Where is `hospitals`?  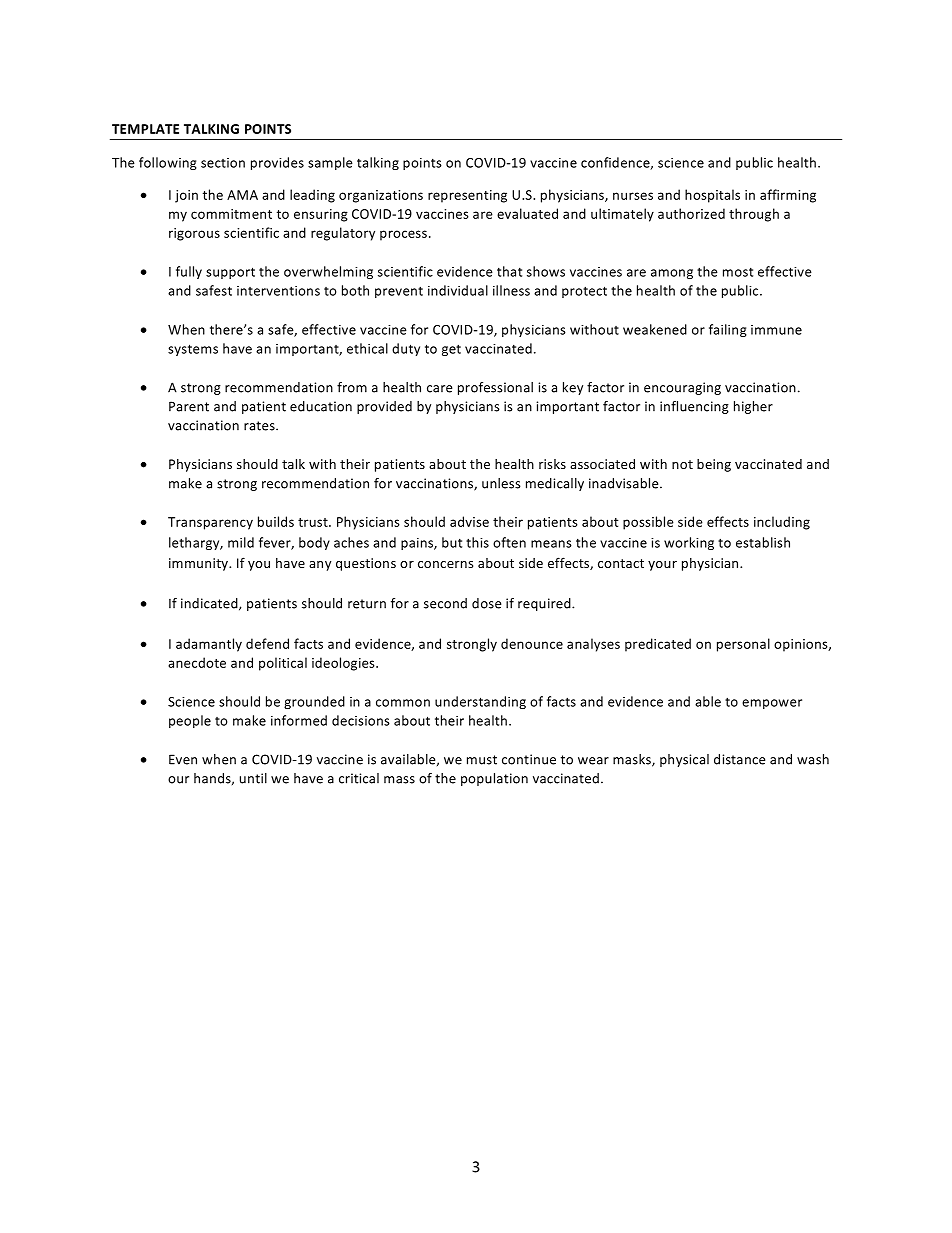 hospitals is located at coordinates (712, 196).
